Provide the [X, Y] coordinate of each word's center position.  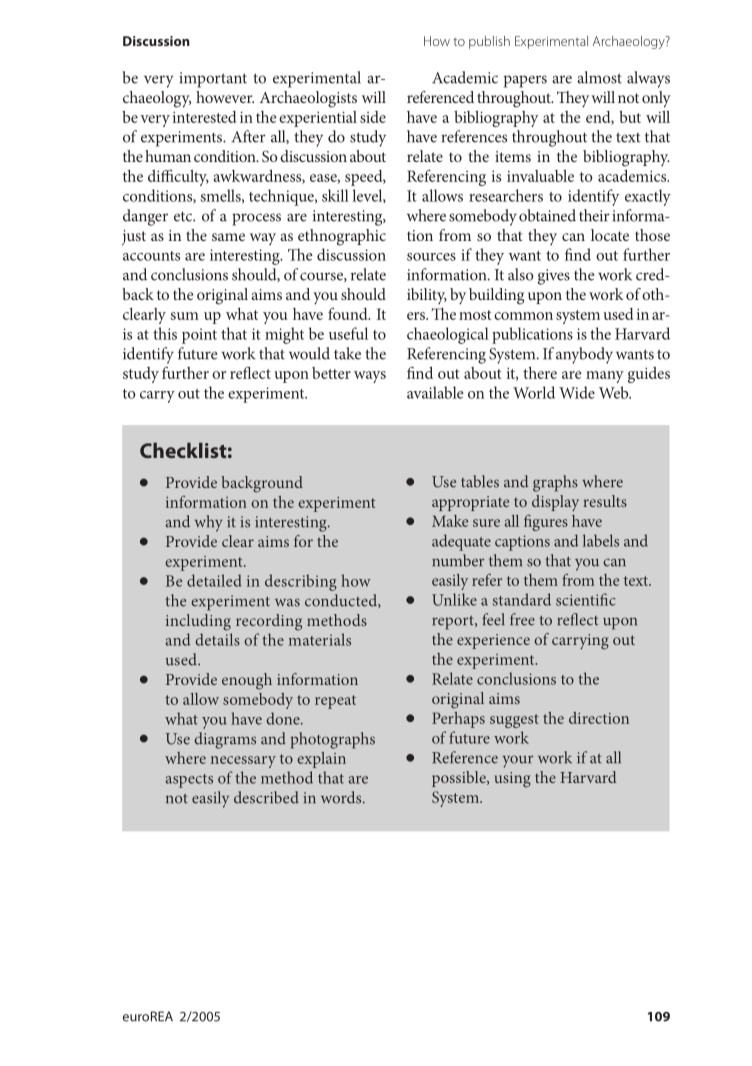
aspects [189, 781]
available [435, 392]
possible [460, 779]
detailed [214, 580]
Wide [577, 392]
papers [525, 81]
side [373, 117]
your [518, 761]
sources [431, 257]
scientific [585, 599]
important [213, 80]
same [228, 237]
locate [610, 235]
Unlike [454, 599]
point [199, 336]
